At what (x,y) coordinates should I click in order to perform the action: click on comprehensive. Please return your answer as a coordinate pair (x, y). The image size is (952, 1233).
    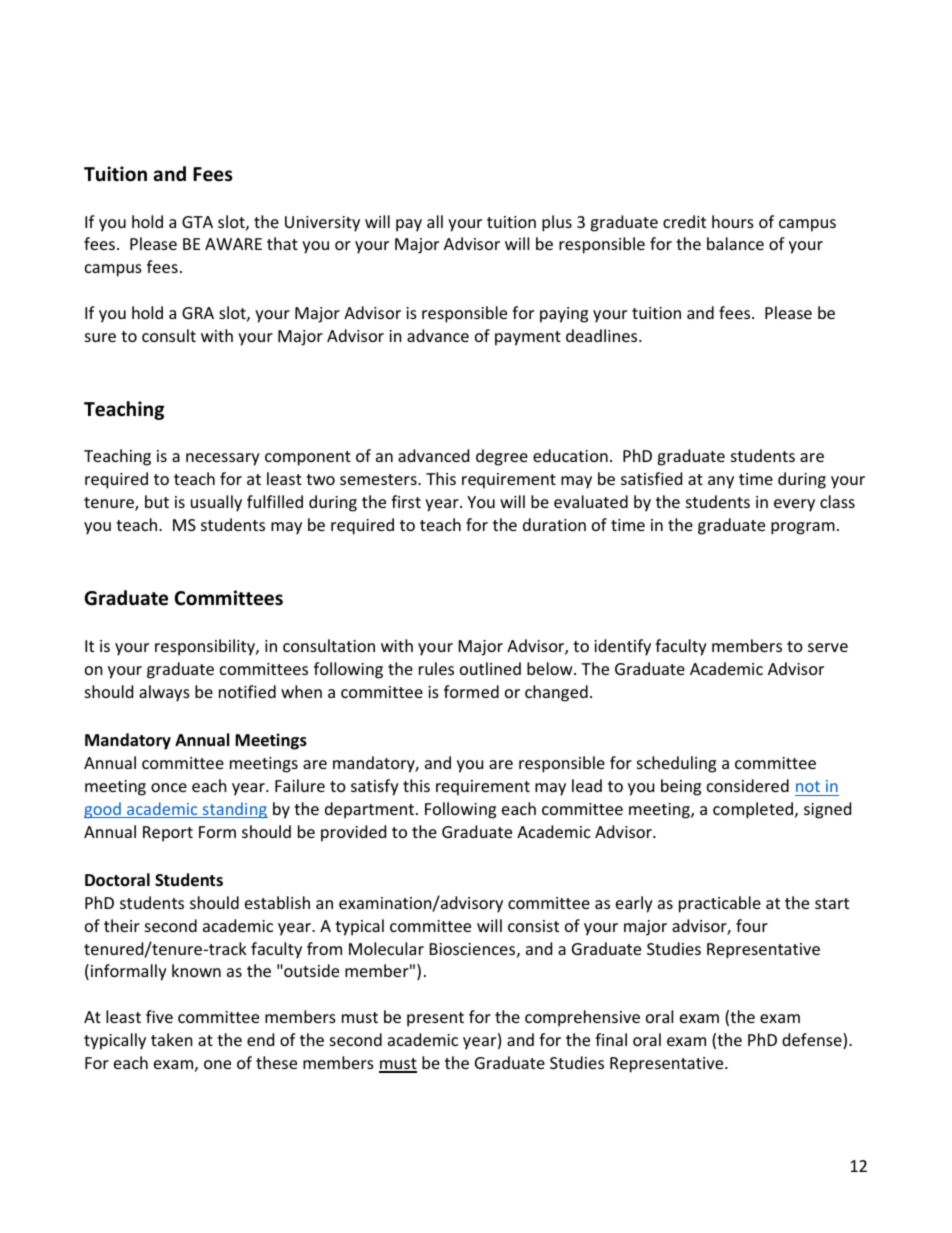
    Looking at the image, I should click on (582, 1018).
